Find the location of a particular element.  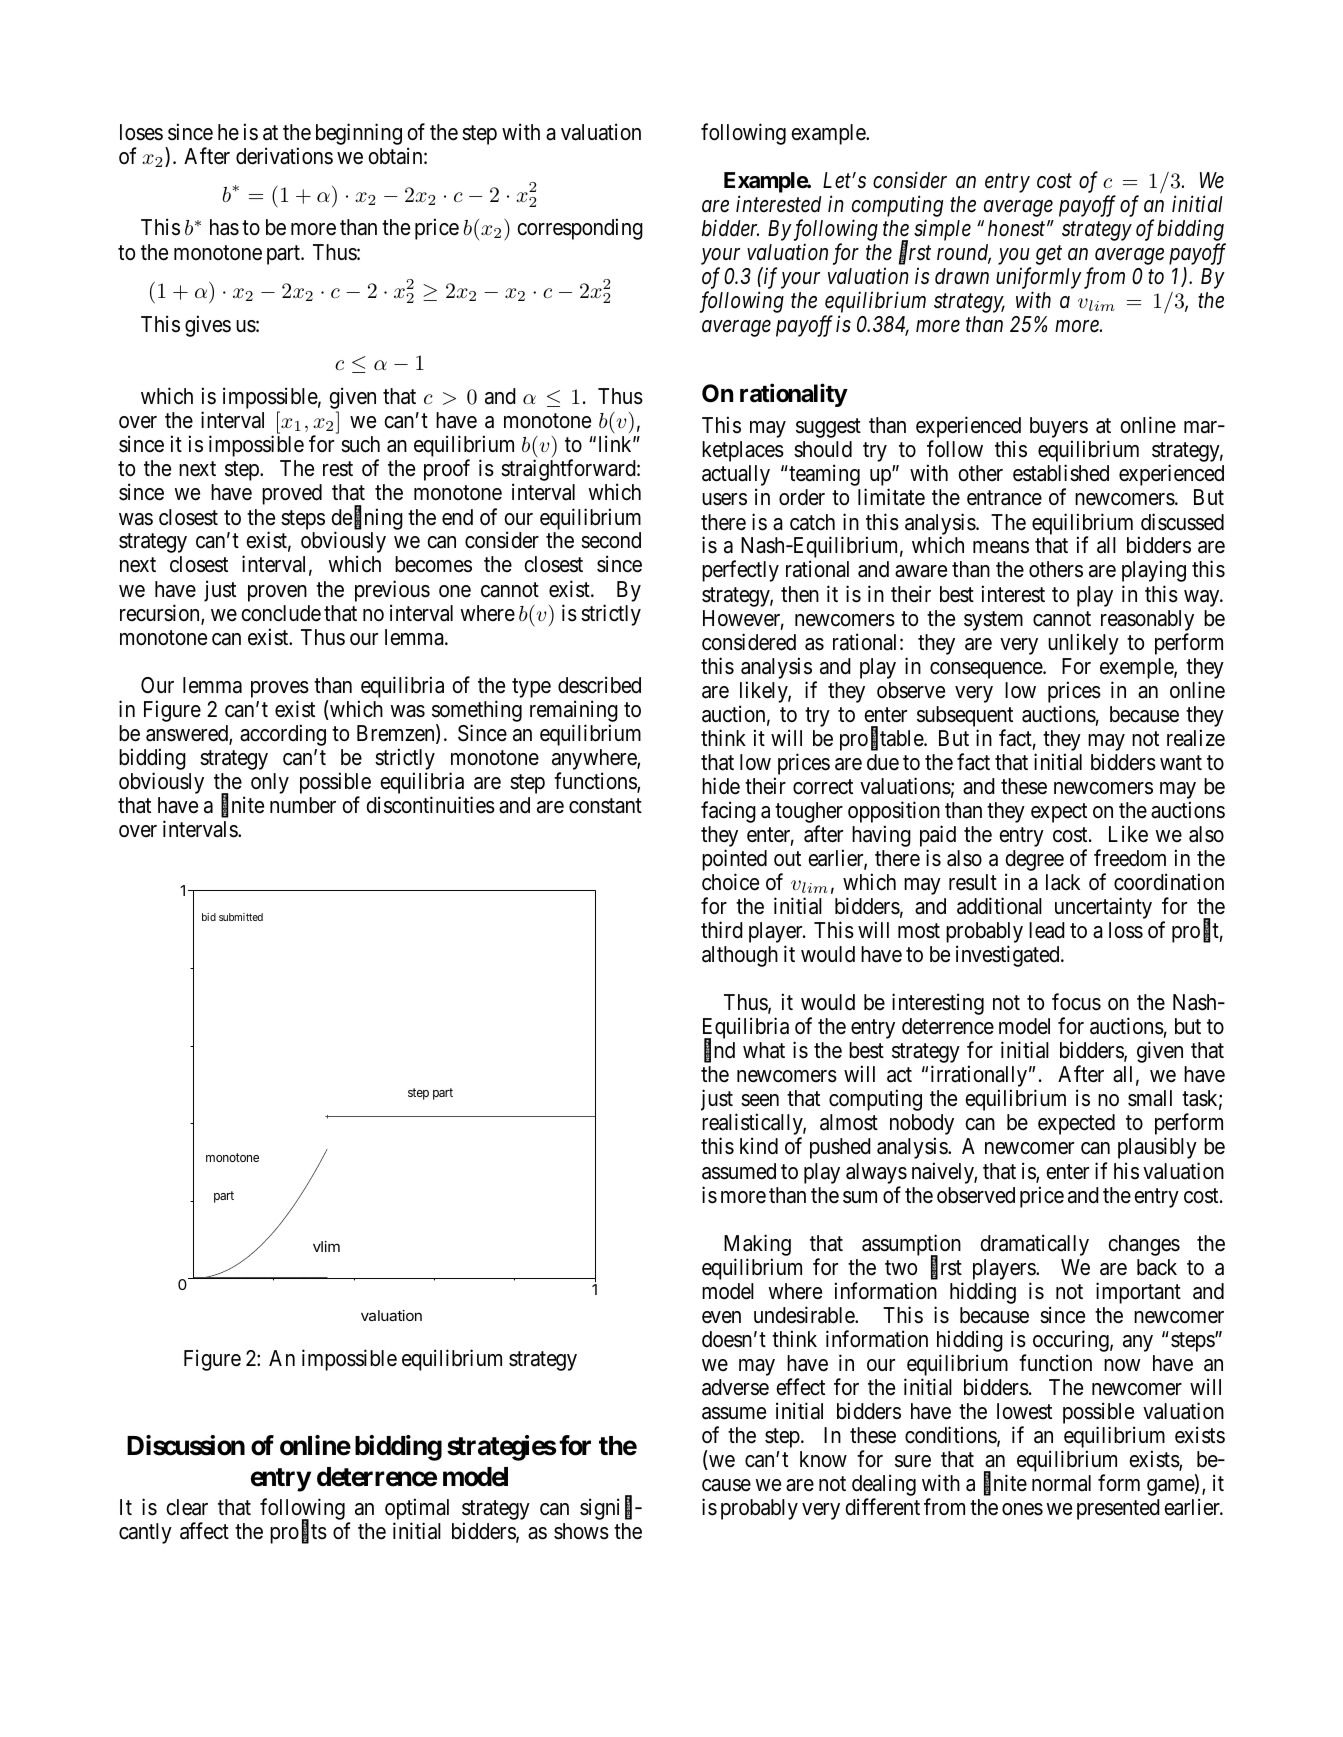

plausibly is located at coordinates (1157, 1148).
